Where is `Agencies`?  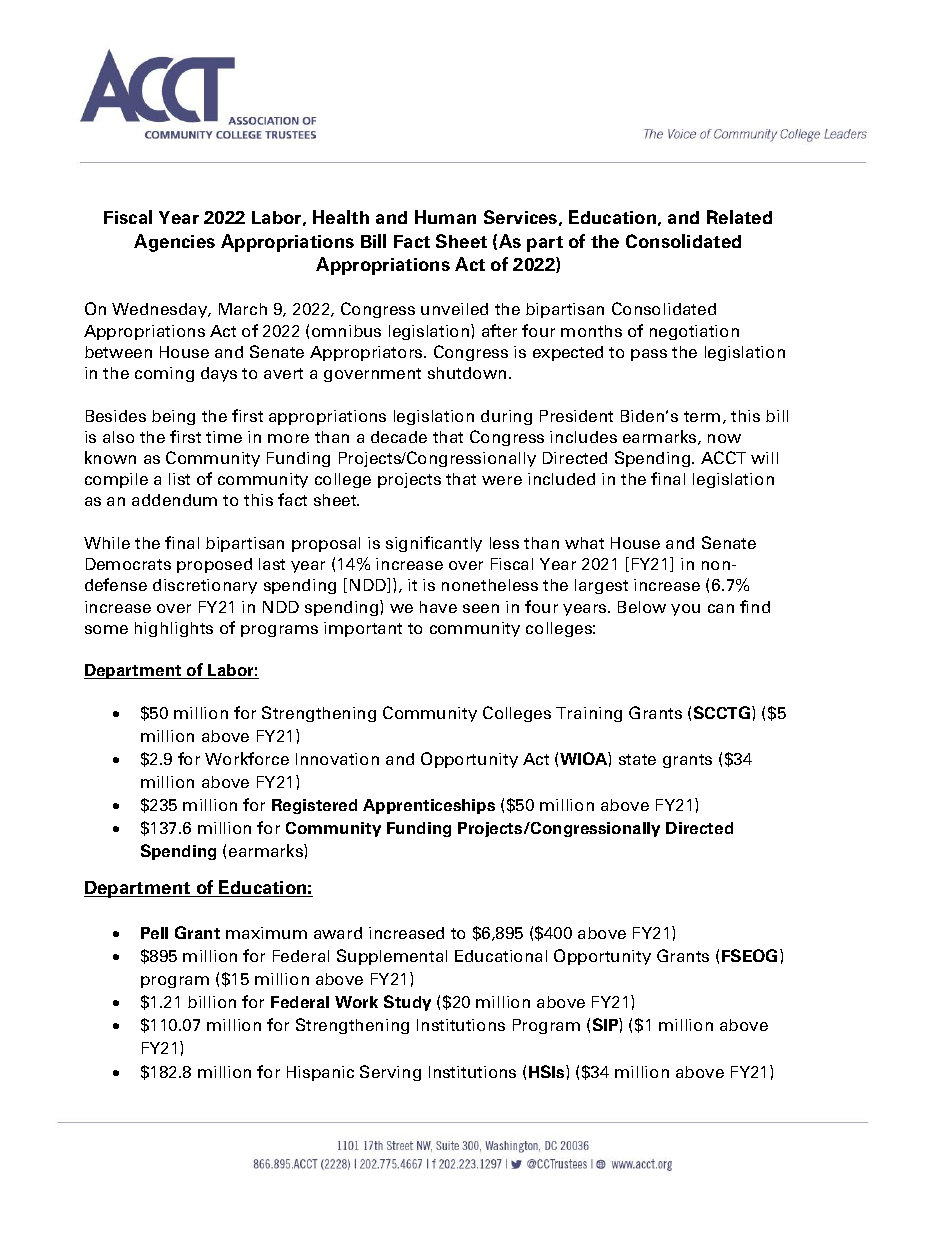 Agencies is located at coordinates (174, 243).
